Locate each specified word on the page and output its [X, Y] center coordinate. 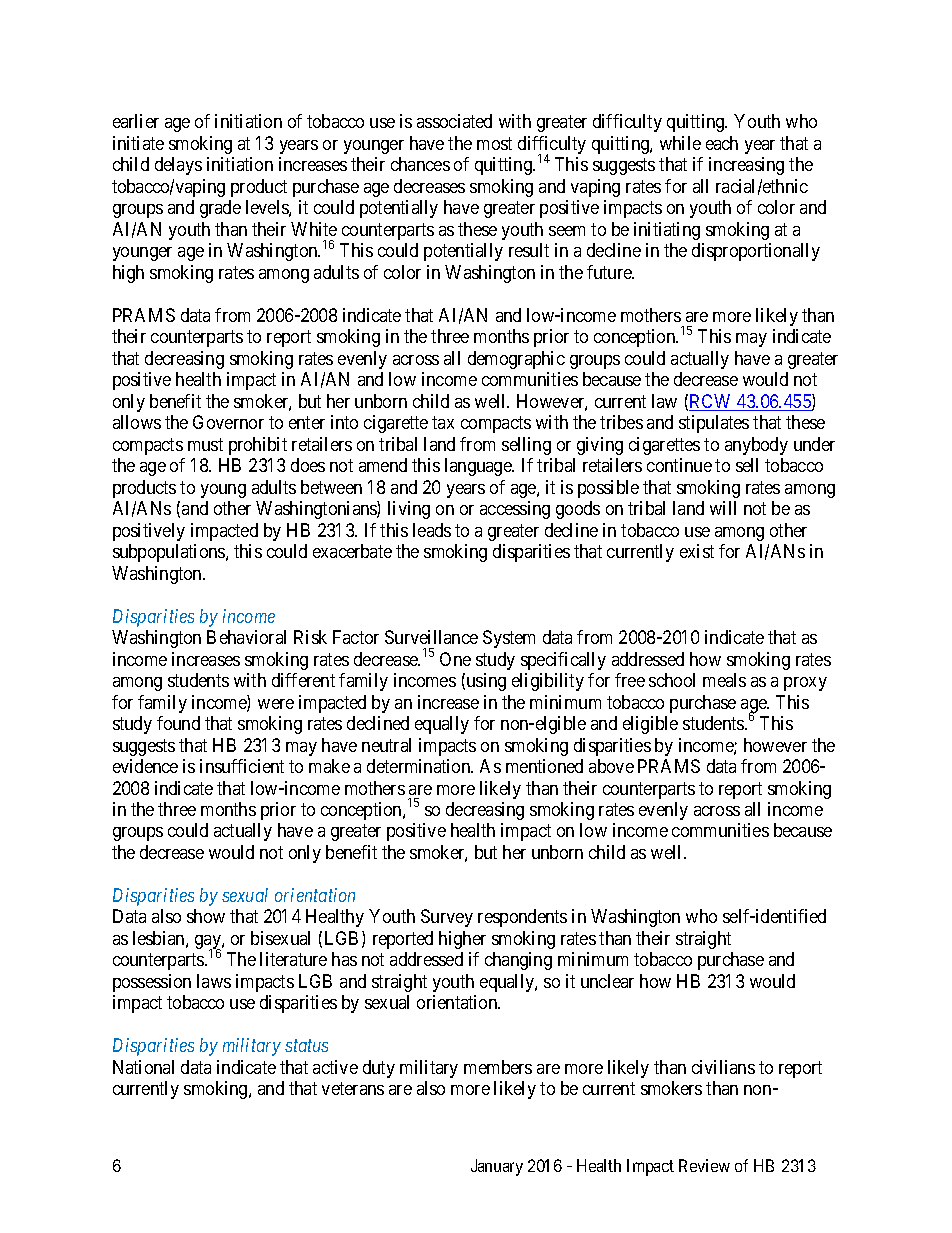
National [143, 1067]
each [722, 143]
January [497, 1167]
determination [420, 766]
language [479, 467]
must [205, 444]
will [723, 508]
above [611, 766]
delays [178, 166]
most [494, 143]
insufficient [242, 766]
